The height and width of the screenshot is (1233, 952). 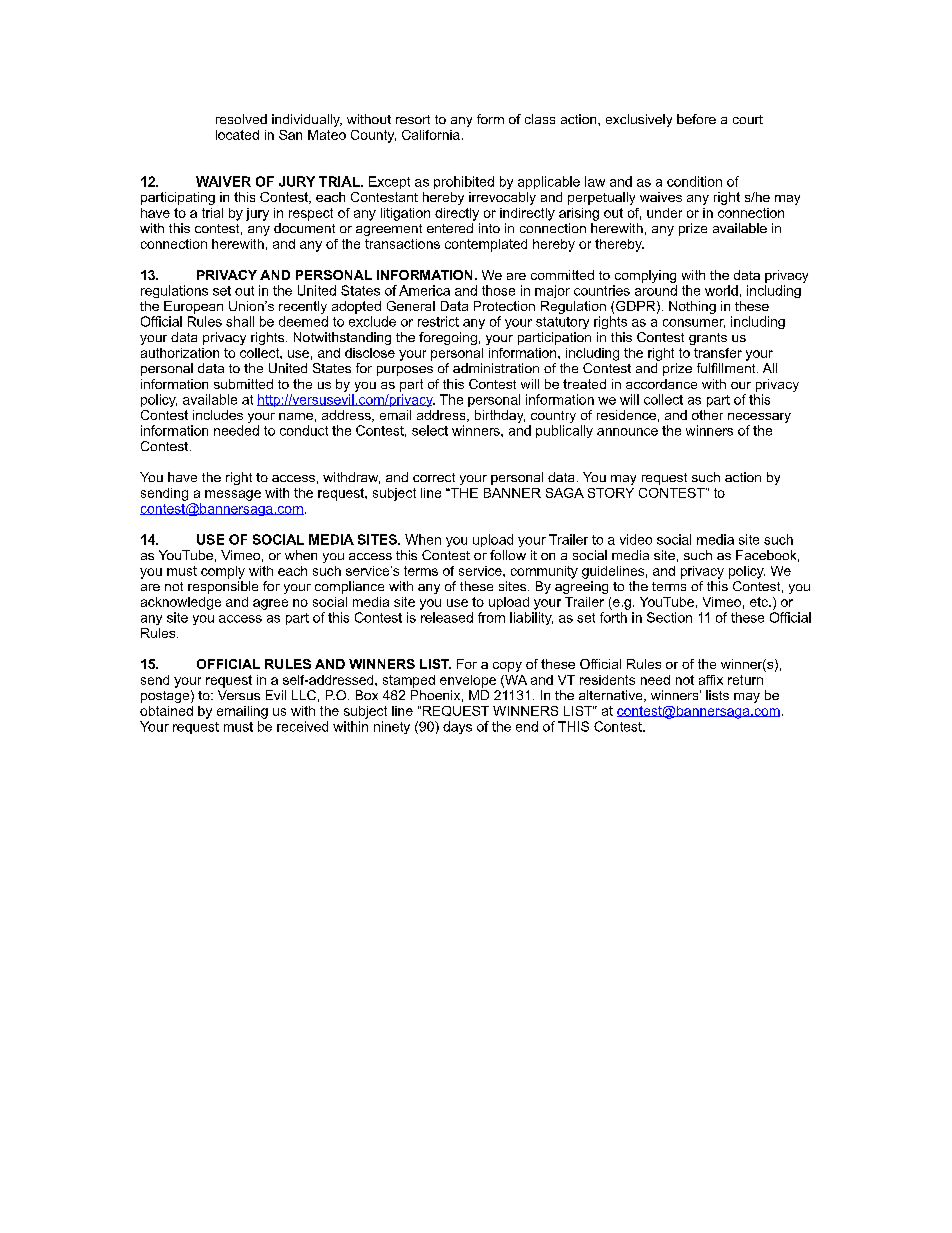 I want to click on contemplated, so click(x=486, y=245).
